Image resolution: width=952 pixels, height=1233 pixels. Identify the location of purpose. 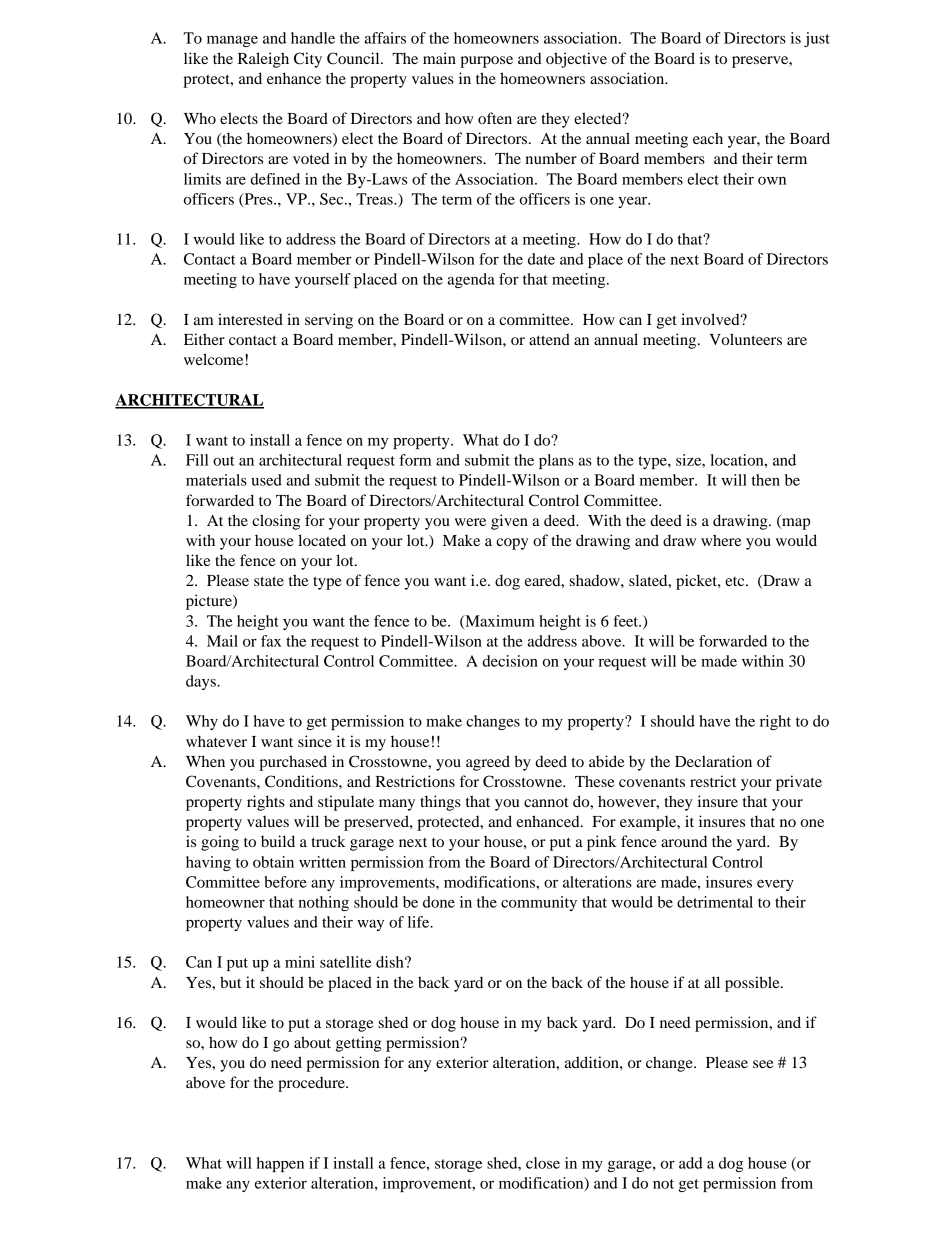
(486, 62).
